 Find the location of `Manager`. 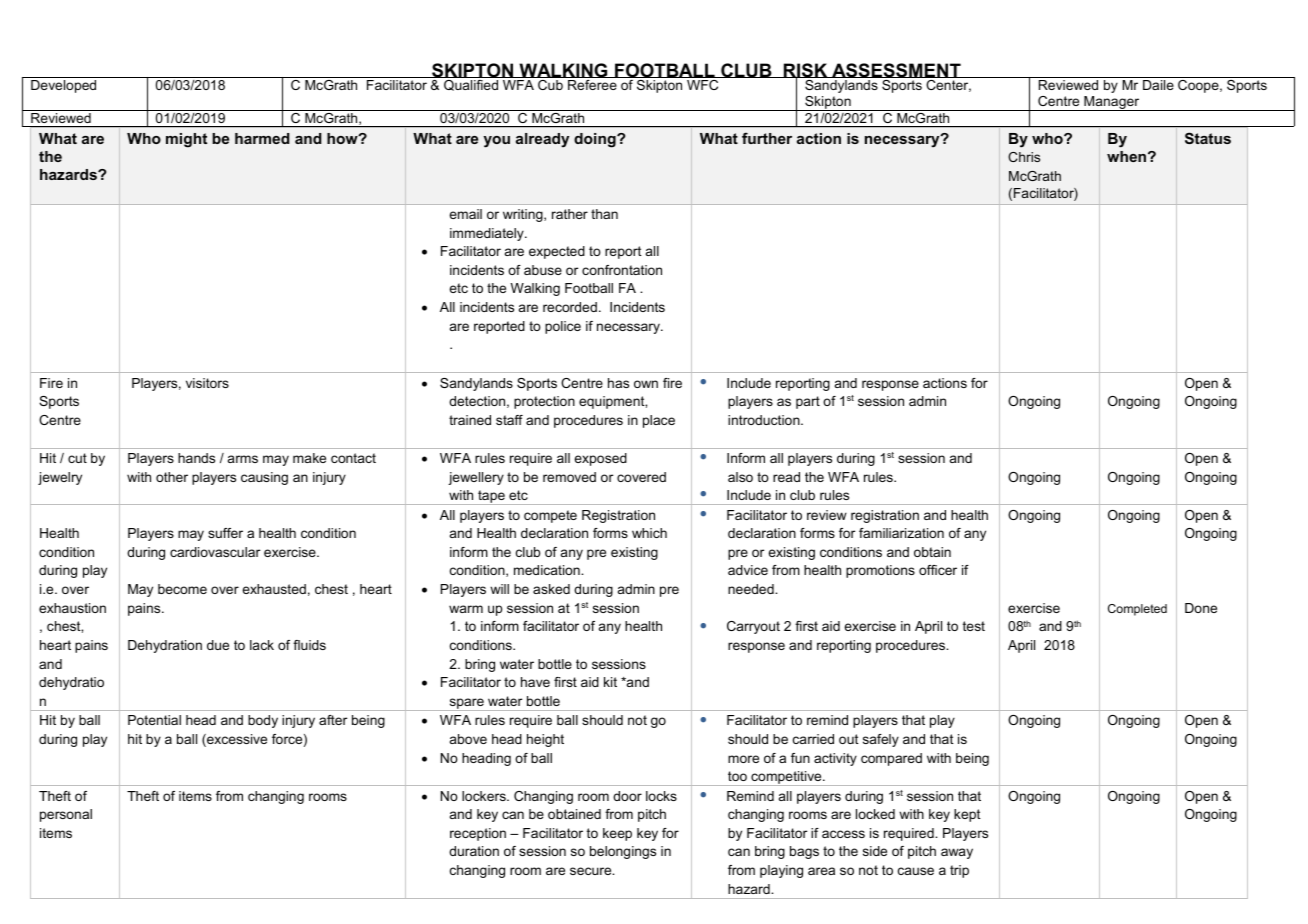

Manager is located at coordinates (1112, 103).
